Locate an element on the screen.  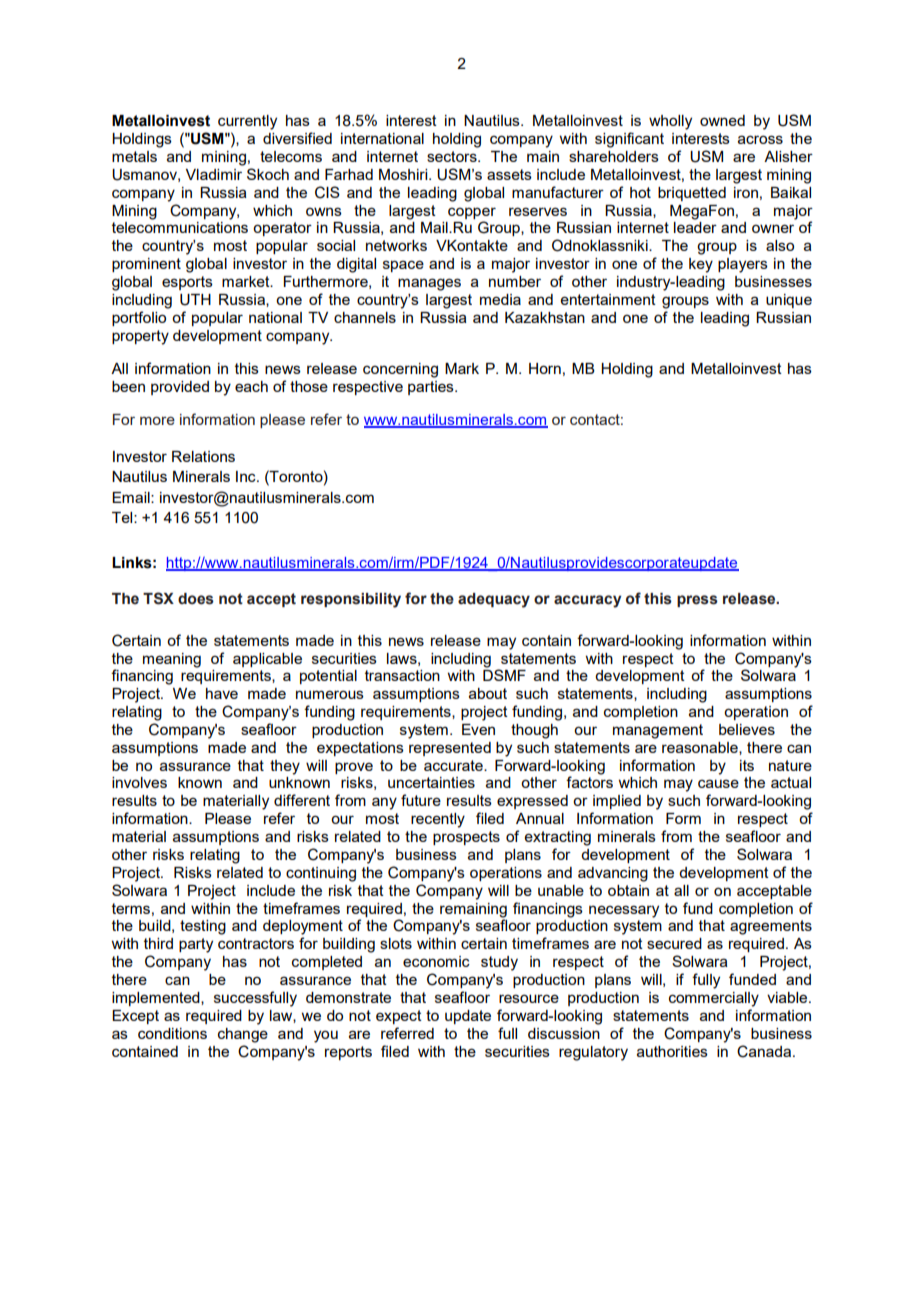
Horn is located at coordinates (545, 368).
